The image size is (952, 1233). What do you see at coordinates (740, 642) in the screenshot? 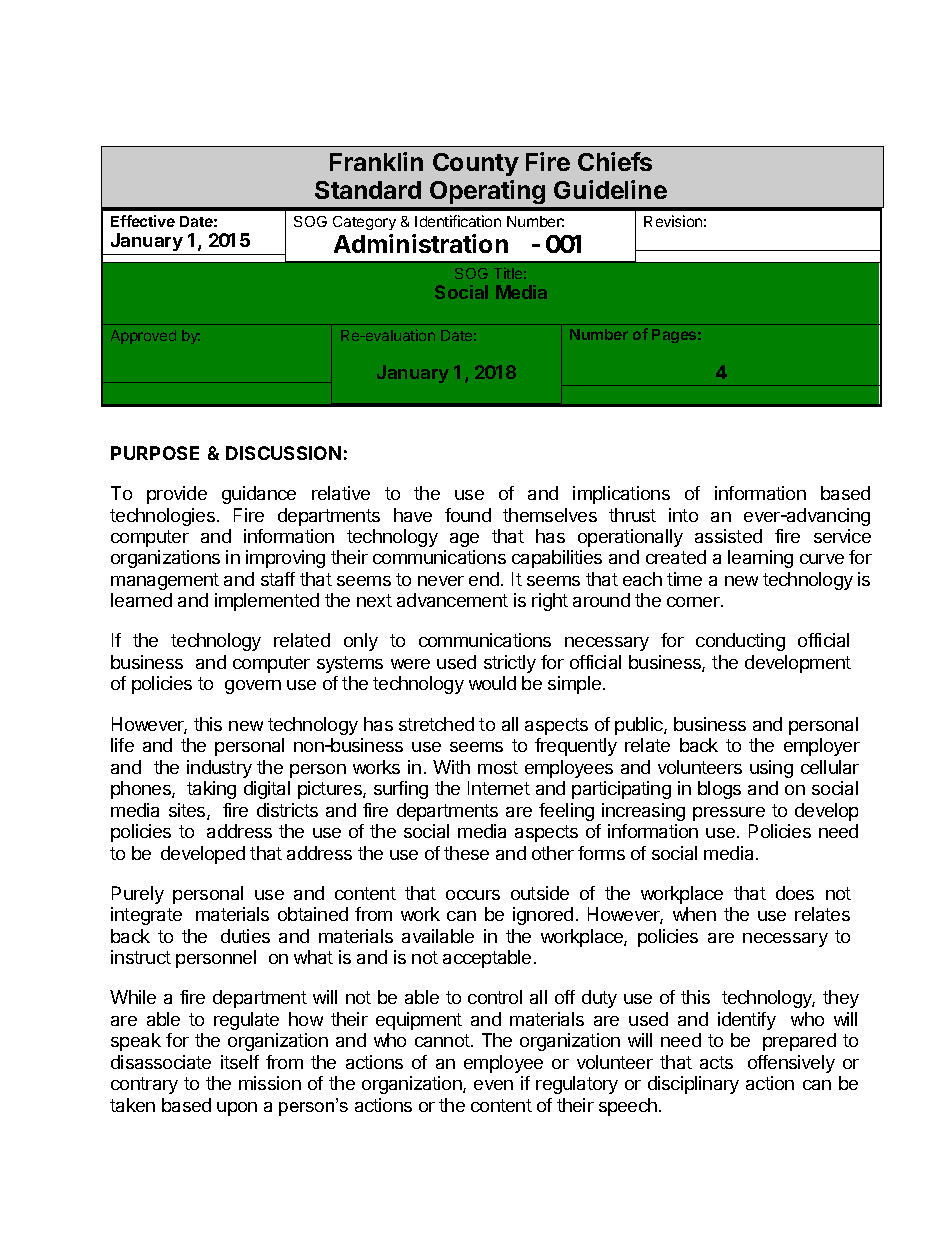
I see `conducting` at bounding box center [740, 642].
